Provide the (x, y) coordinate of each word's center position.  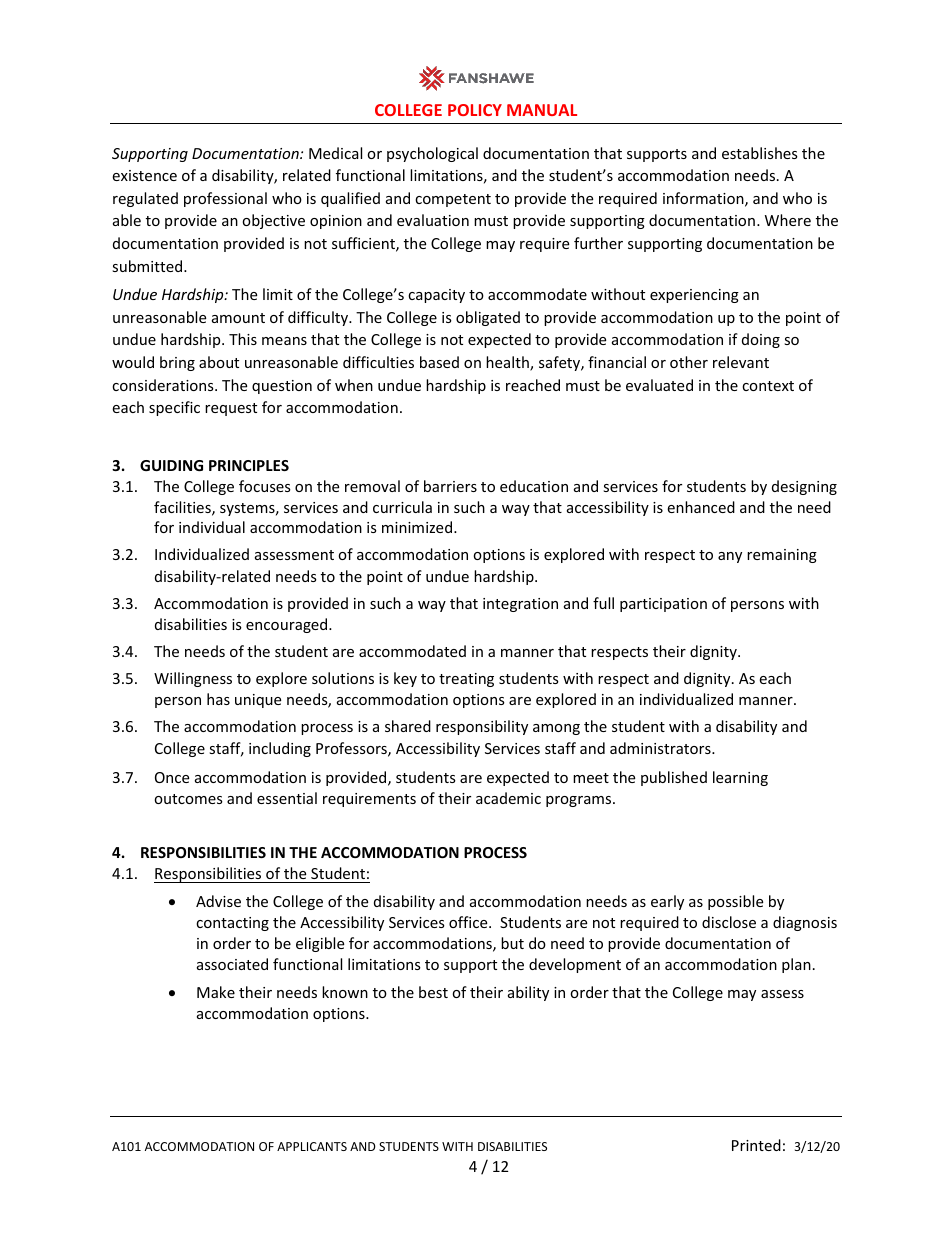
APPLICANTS (312, 1146)
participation (663, 605)
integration (520, 605)
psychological (432, 154)
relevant (741, 362)
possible (735, 902)
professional (225, 199)
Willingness (193, 679)
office (469, 922)
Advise (218, 901)
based (439, 362)
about (219, 362)
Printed (756, 1145)
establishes (760, 153)
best (433, 992)
